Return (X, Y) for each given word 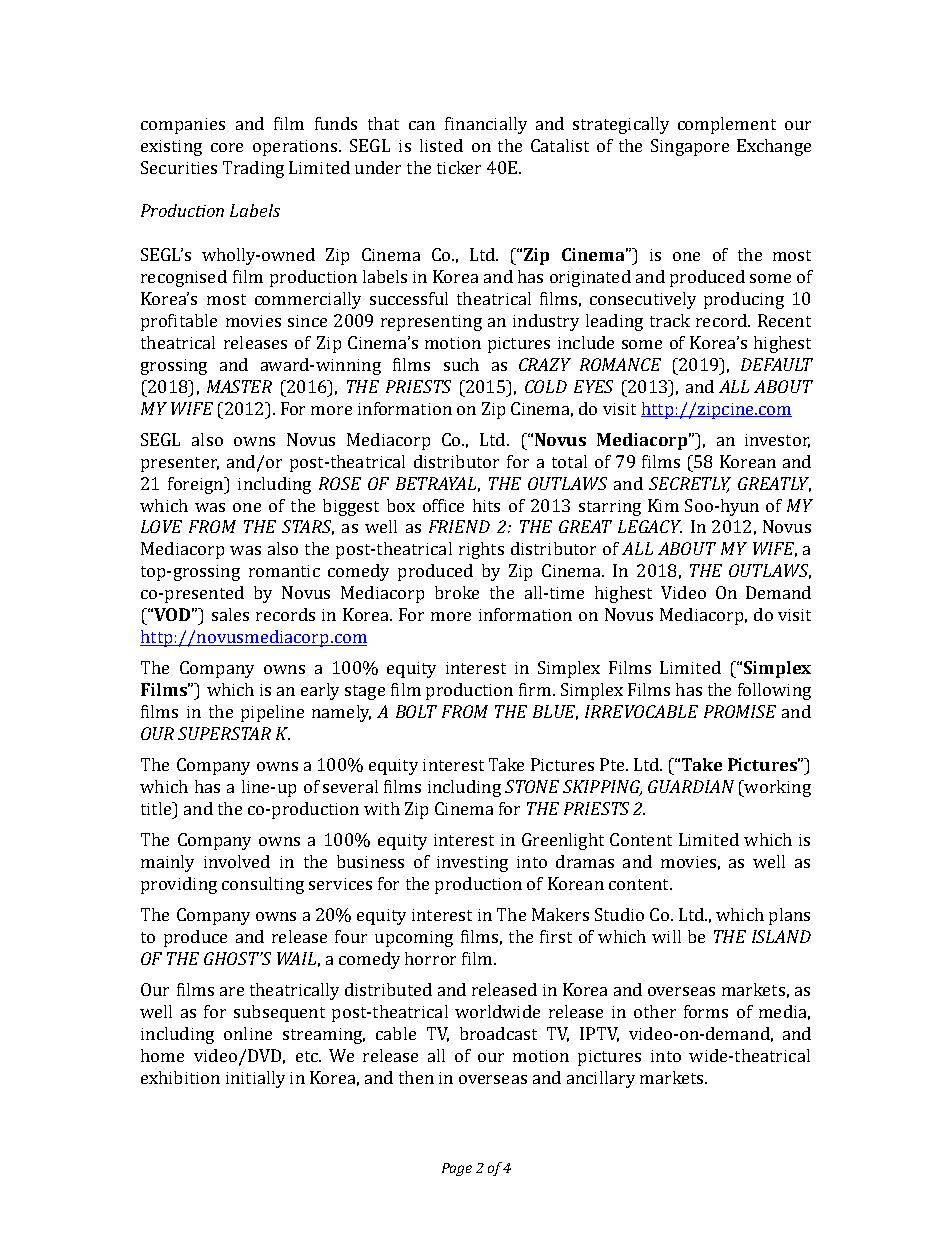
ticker (459, 167)
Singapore (690, 147)
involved (237, 861)
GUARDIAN (691, 786)
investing (472, 864)
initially (255, 1079)
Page (457, 1169)
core (227, 147)
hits (486, 505)
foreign (197, 485)
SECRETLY (690, 484)
